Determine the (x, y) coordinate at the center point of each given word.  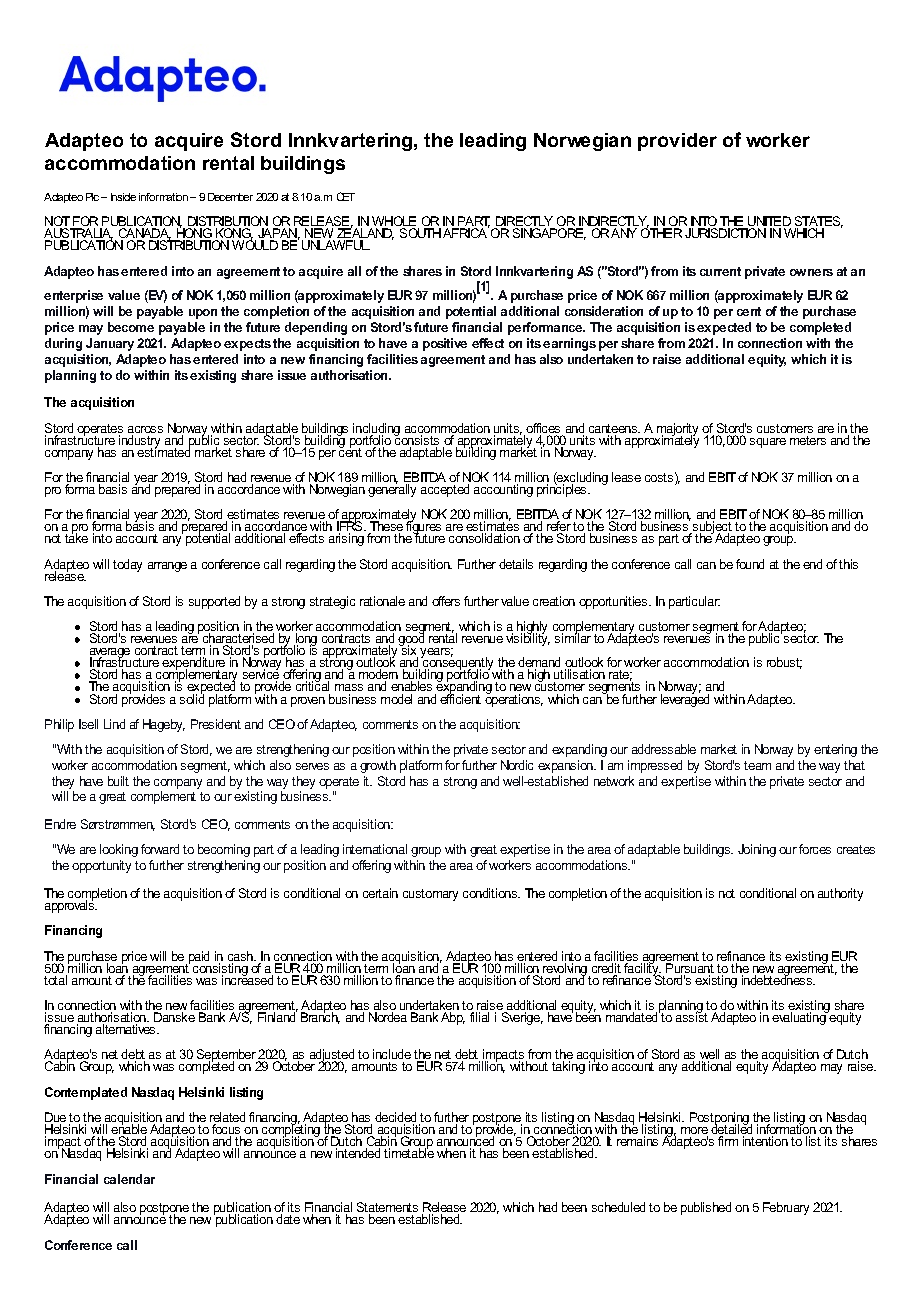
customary (430, 895)
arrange (167, 567)
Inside (123, 197)
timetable (409, 1152)
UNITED (768, 222)
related (227, 1118)
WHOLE (395, 222)
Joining (757, 850)
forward (160, 849)
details (516, 564)
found (750, 564)
